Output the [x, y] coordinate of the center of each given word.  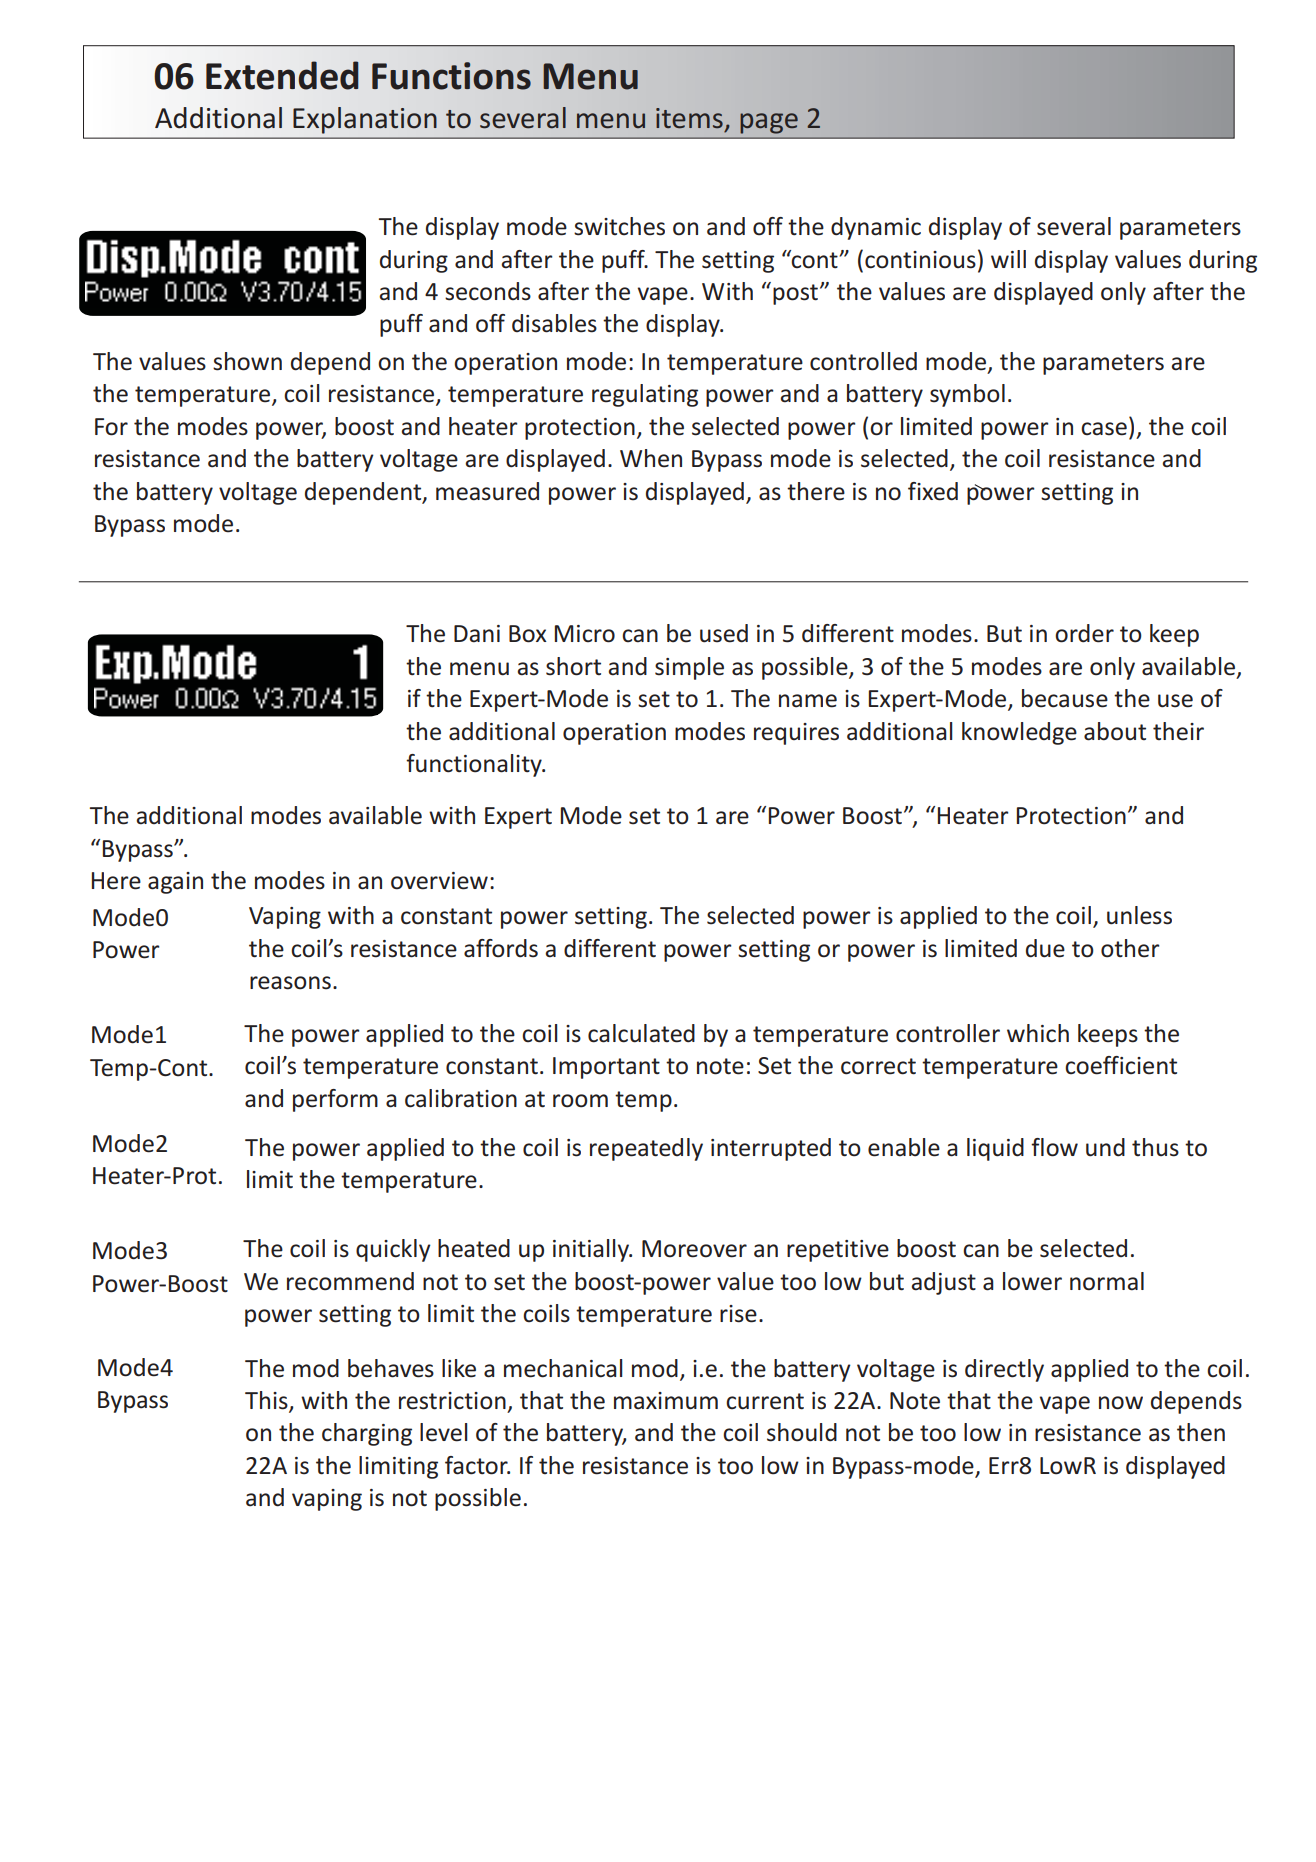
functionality [475, 765]
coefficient [1121, 1065]
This [267, 1401]
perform [335, 1100]
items [689, 118]
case [1104, 429]
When [651, 458]
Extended [282, 75]
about [1115, 731]
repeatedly [646, 1149]
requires [796, 734]
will [1008, 259]
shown [247, 361]
